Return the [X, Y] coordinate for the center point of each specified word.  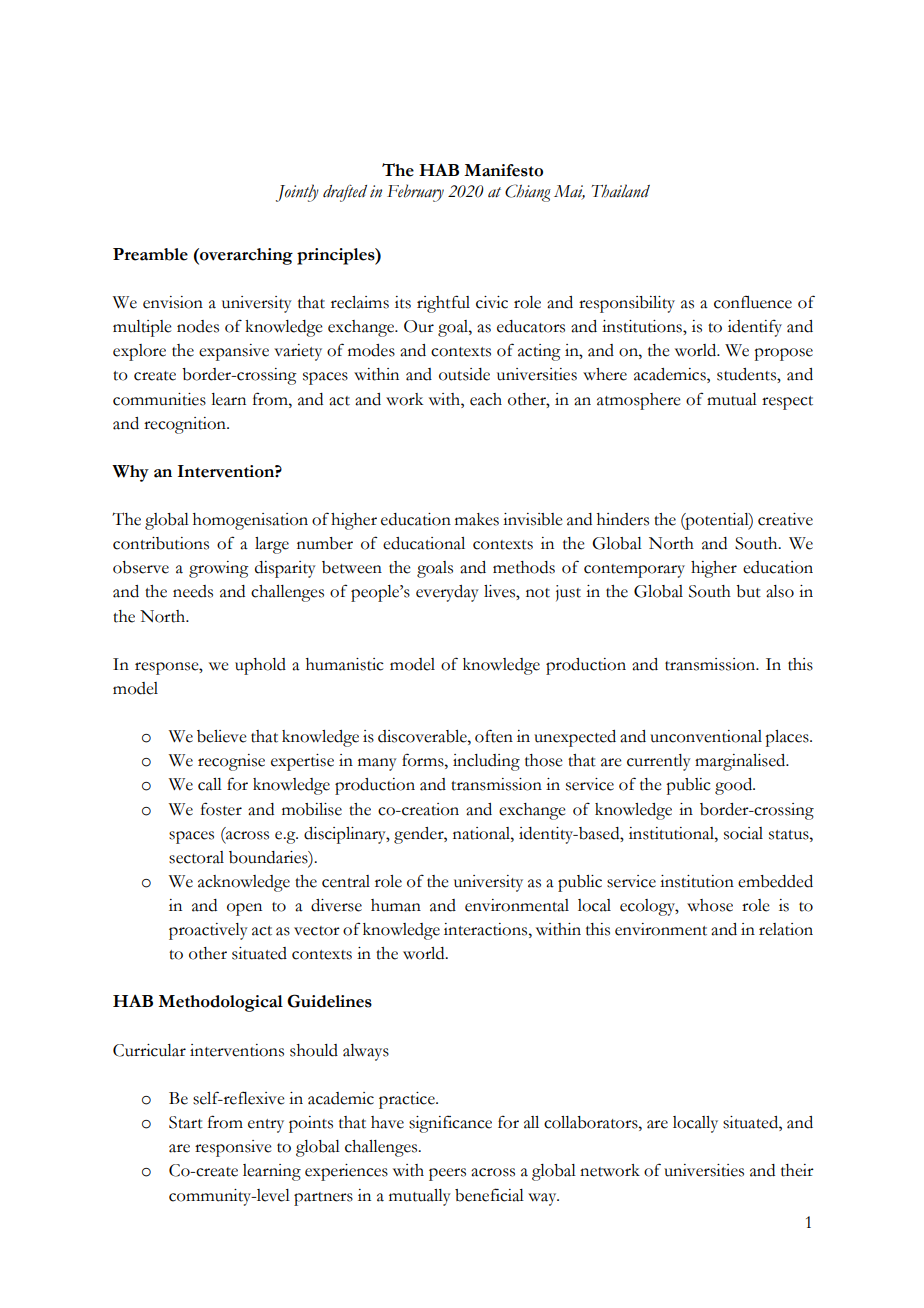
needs [193, 591]
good [735, 786]
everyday [447, 593]
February [415, 193]
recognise [231, 762]
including [486, 762]
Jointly [297, 193]
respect [787, 403]
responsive [233, 1148]
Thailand [621, 191]
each [486, 399]
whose [710, 905]
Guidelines [329, 1001]
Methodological [220, 1003]
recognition [186, 425]
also [780, 591]
